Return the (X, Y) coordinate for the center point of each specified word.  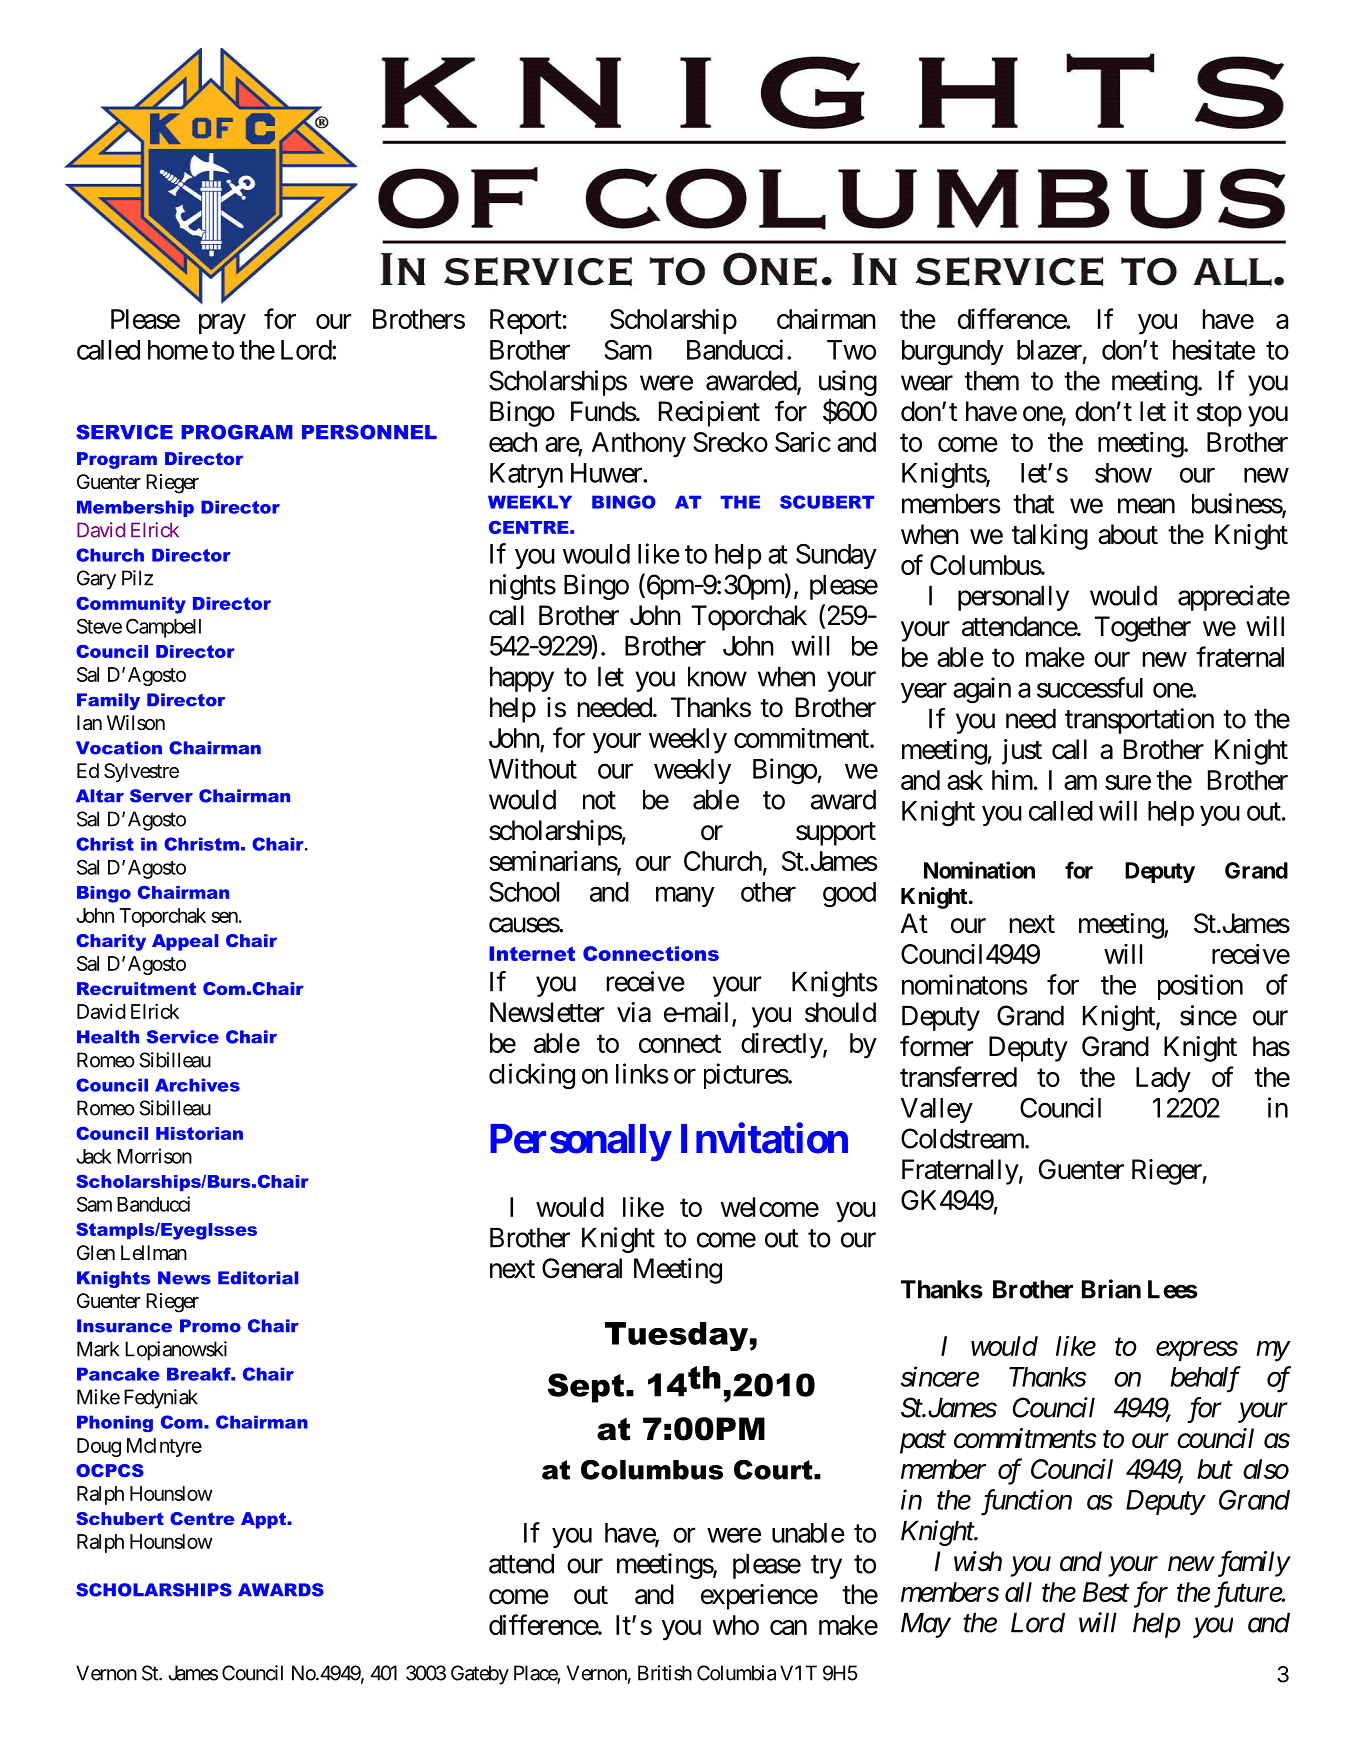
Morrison (154, 1156)
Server (161, 796)
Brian (1111, 1289)
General (582, 1268)
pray (222, 324)
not (599, 800)
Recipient (709, 414)
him (1012, 779)
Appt (264, 1520)
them (991, 380)
